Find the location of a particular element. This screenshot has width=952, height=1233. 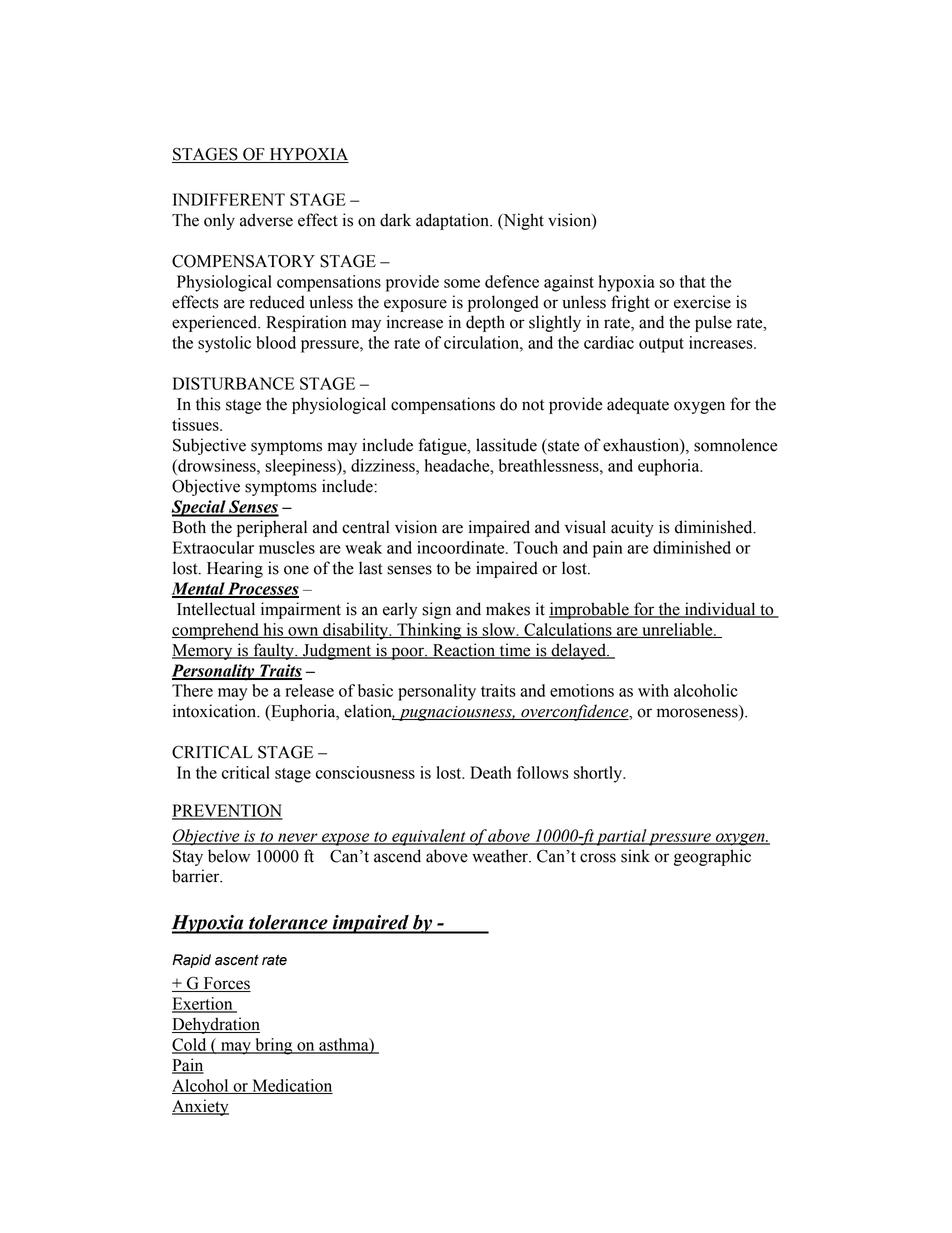

sink is located at coordinates (635, 856).
